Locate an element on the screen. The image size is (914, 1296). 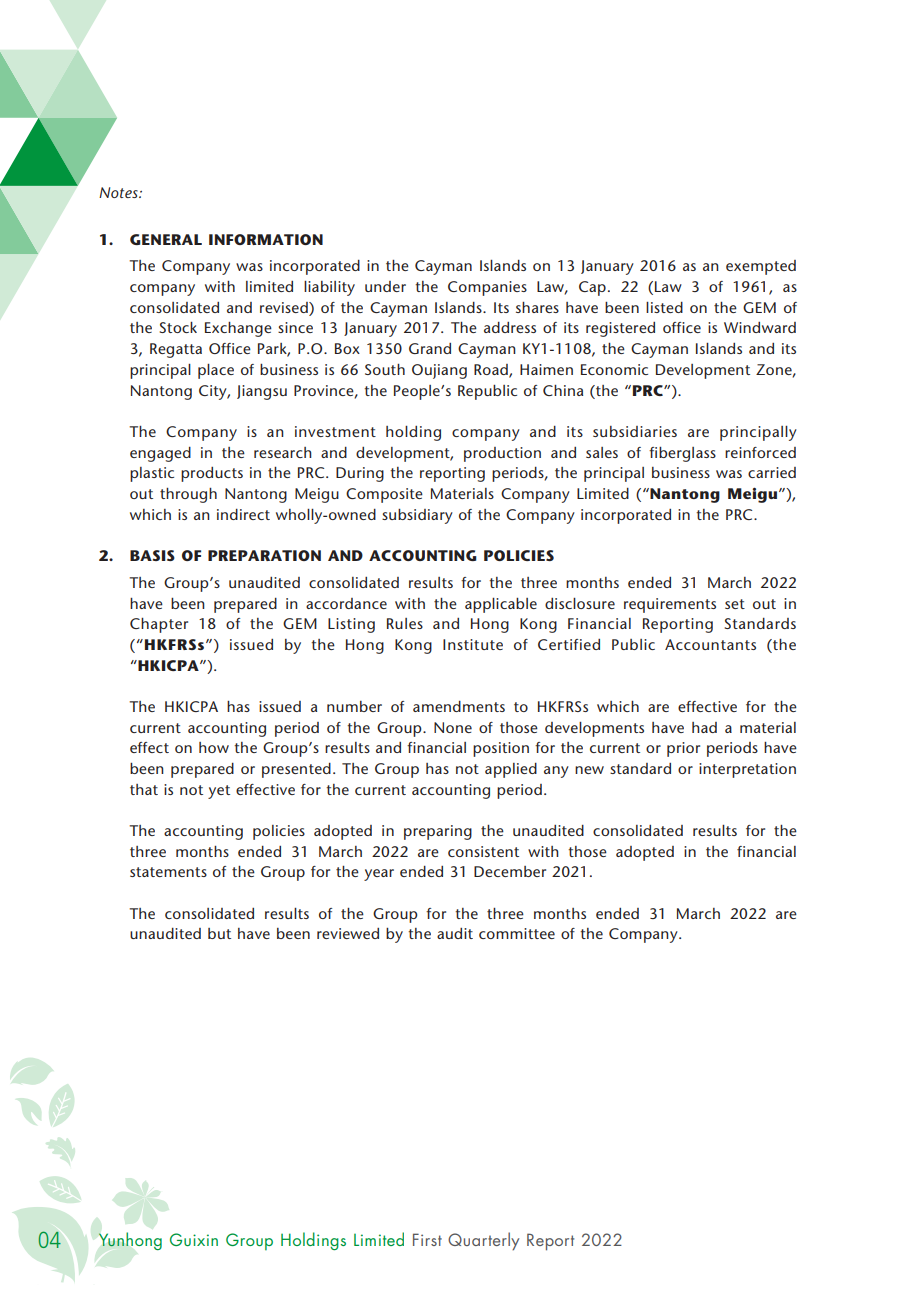
Companies is located at coordinates (487, 288).
